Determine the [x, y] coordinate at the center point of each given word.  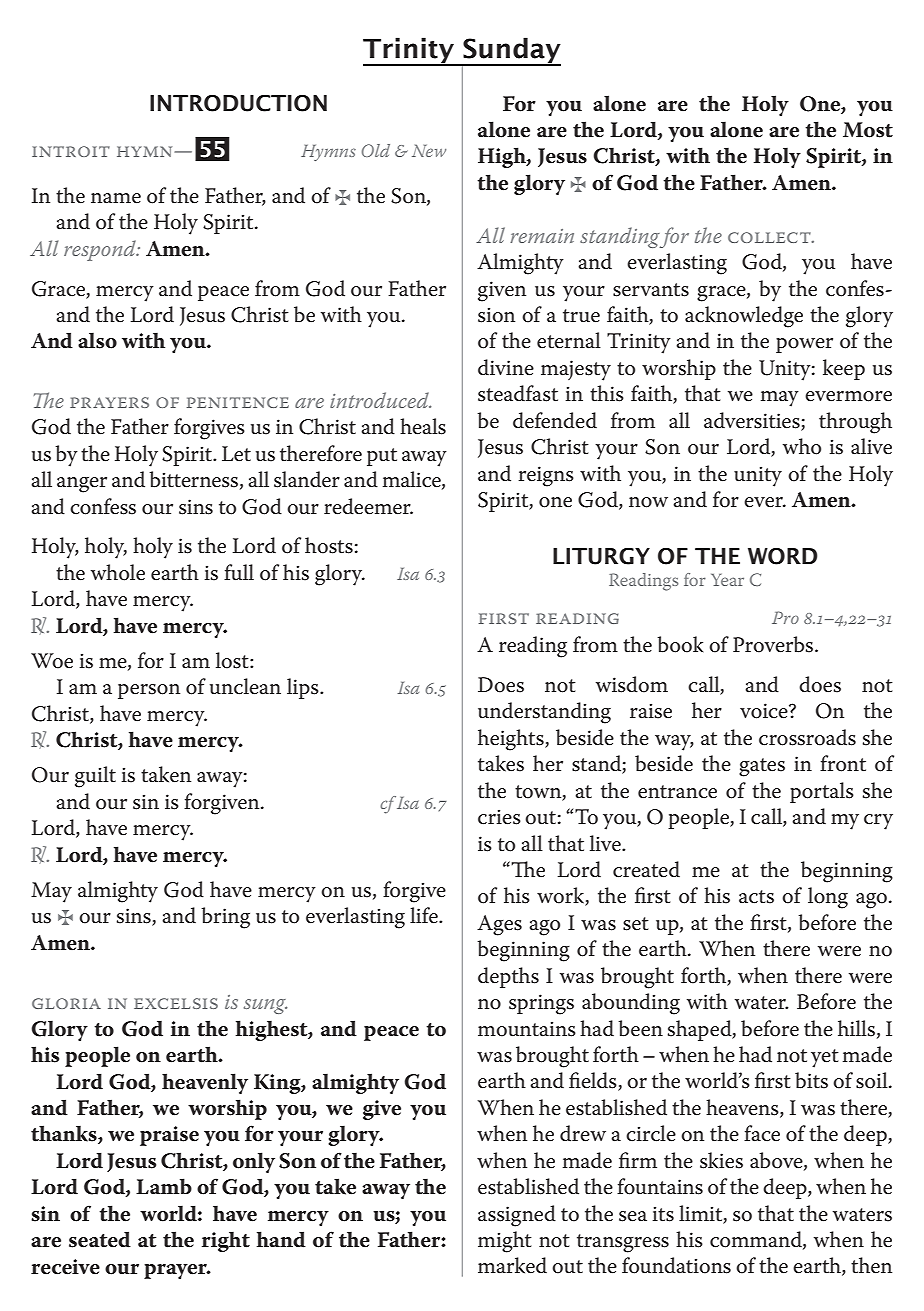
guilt [95, 777]
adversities [753, 421]
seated [100, 1239]
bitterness [194, 479]
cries [499, 817]
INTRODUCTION [238, 103]
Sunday [511, 51]
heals [423, 426]
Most [868, 130]
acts [756, 897]
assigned [517, 1216]
